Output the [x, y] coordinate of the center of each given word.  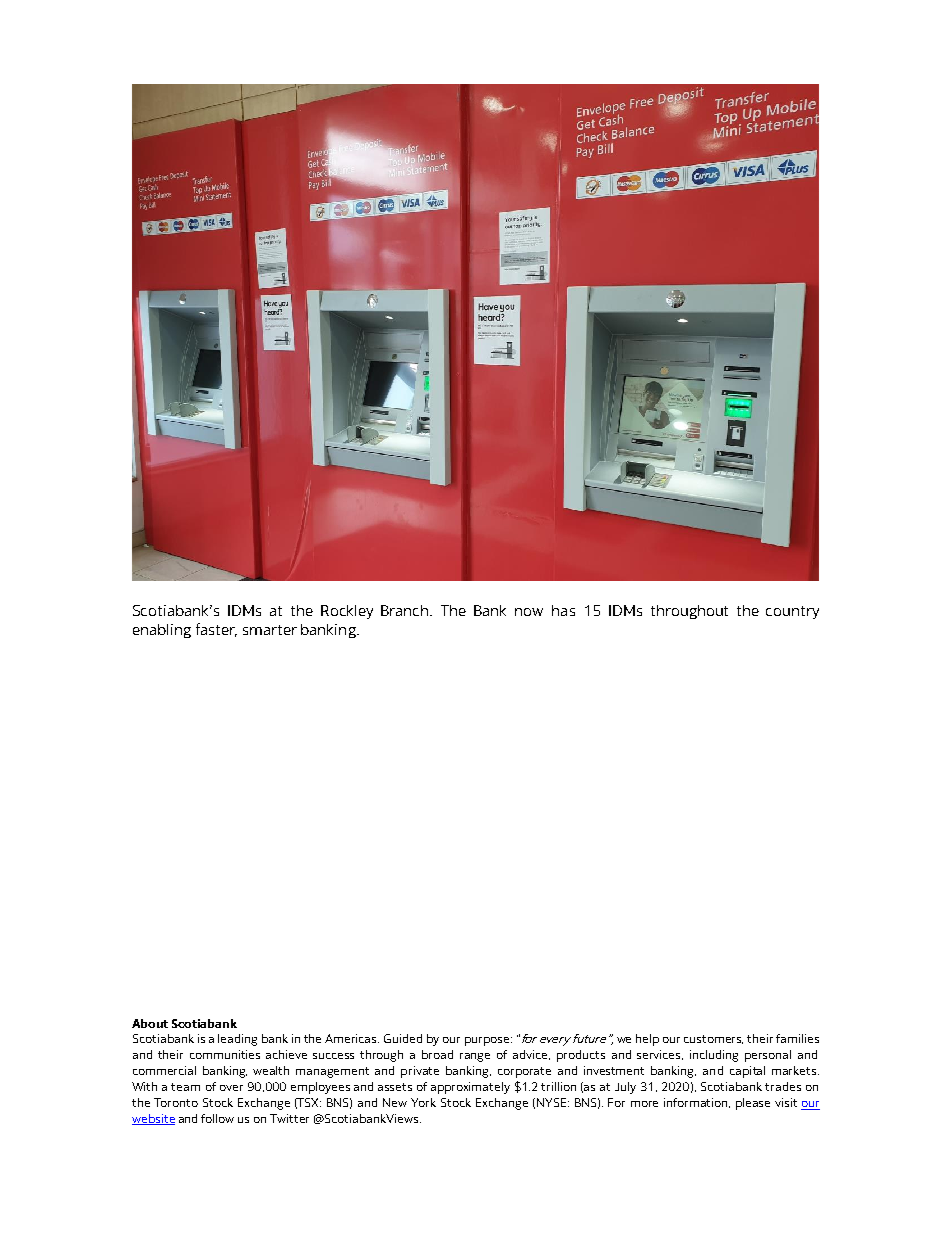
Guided [403, 1038]
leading [237, 1040]
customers [713, 1039]
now [529, 612]
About [150, 1023]
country [792, 612]
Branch [406, 610]
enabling [162, 631]
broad [437, 1054]
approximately [470, 1088]
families [797, 1038]
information [697, 1103]
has [563, 610]
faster [216, 630]
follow [217, 1118]
